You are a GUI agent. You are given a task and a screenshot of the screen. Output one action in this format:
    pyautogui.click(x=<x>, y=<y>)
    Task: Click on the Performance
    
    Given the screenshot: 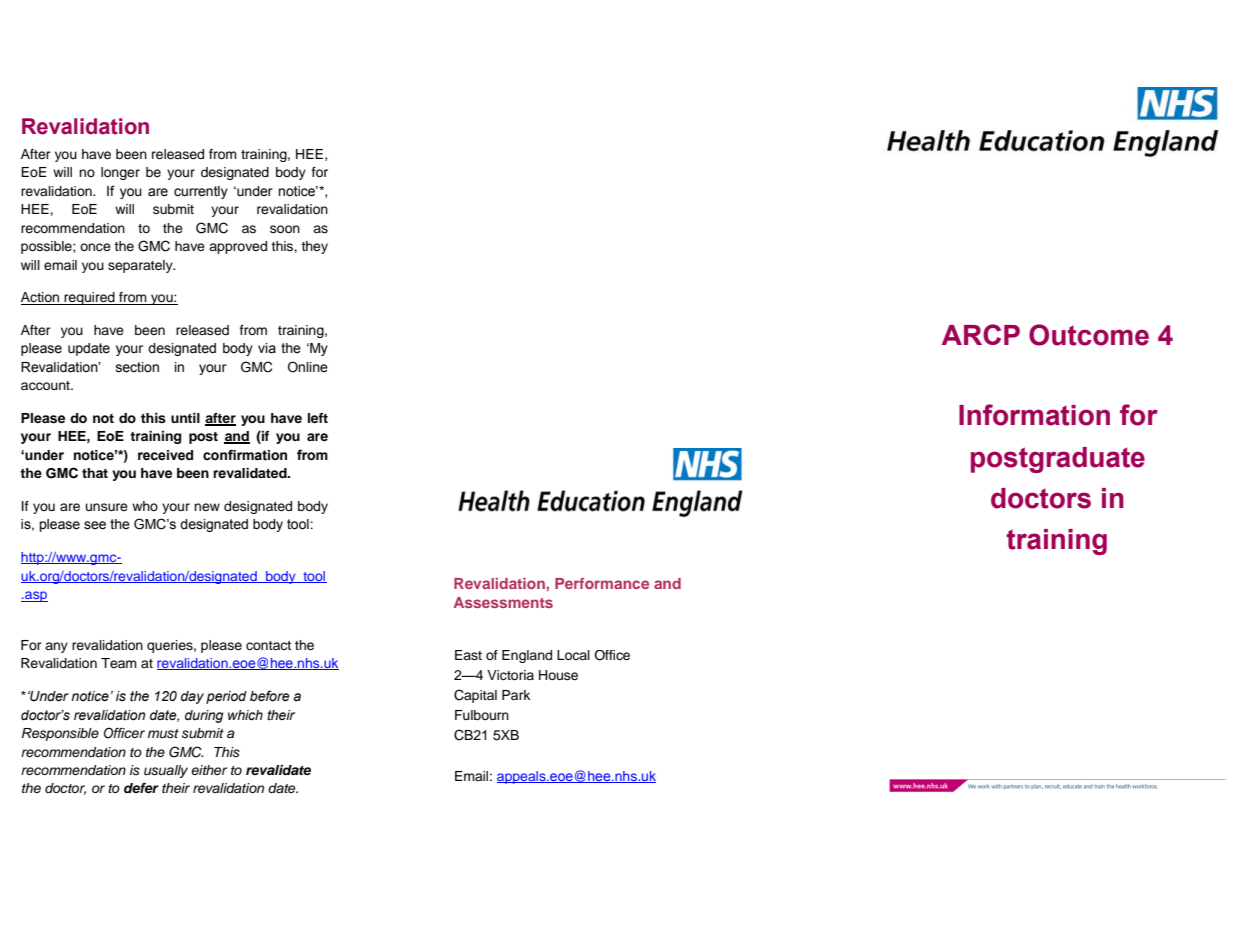 What is the action you would take?
    pyautogui.click(x=602, y=583)
